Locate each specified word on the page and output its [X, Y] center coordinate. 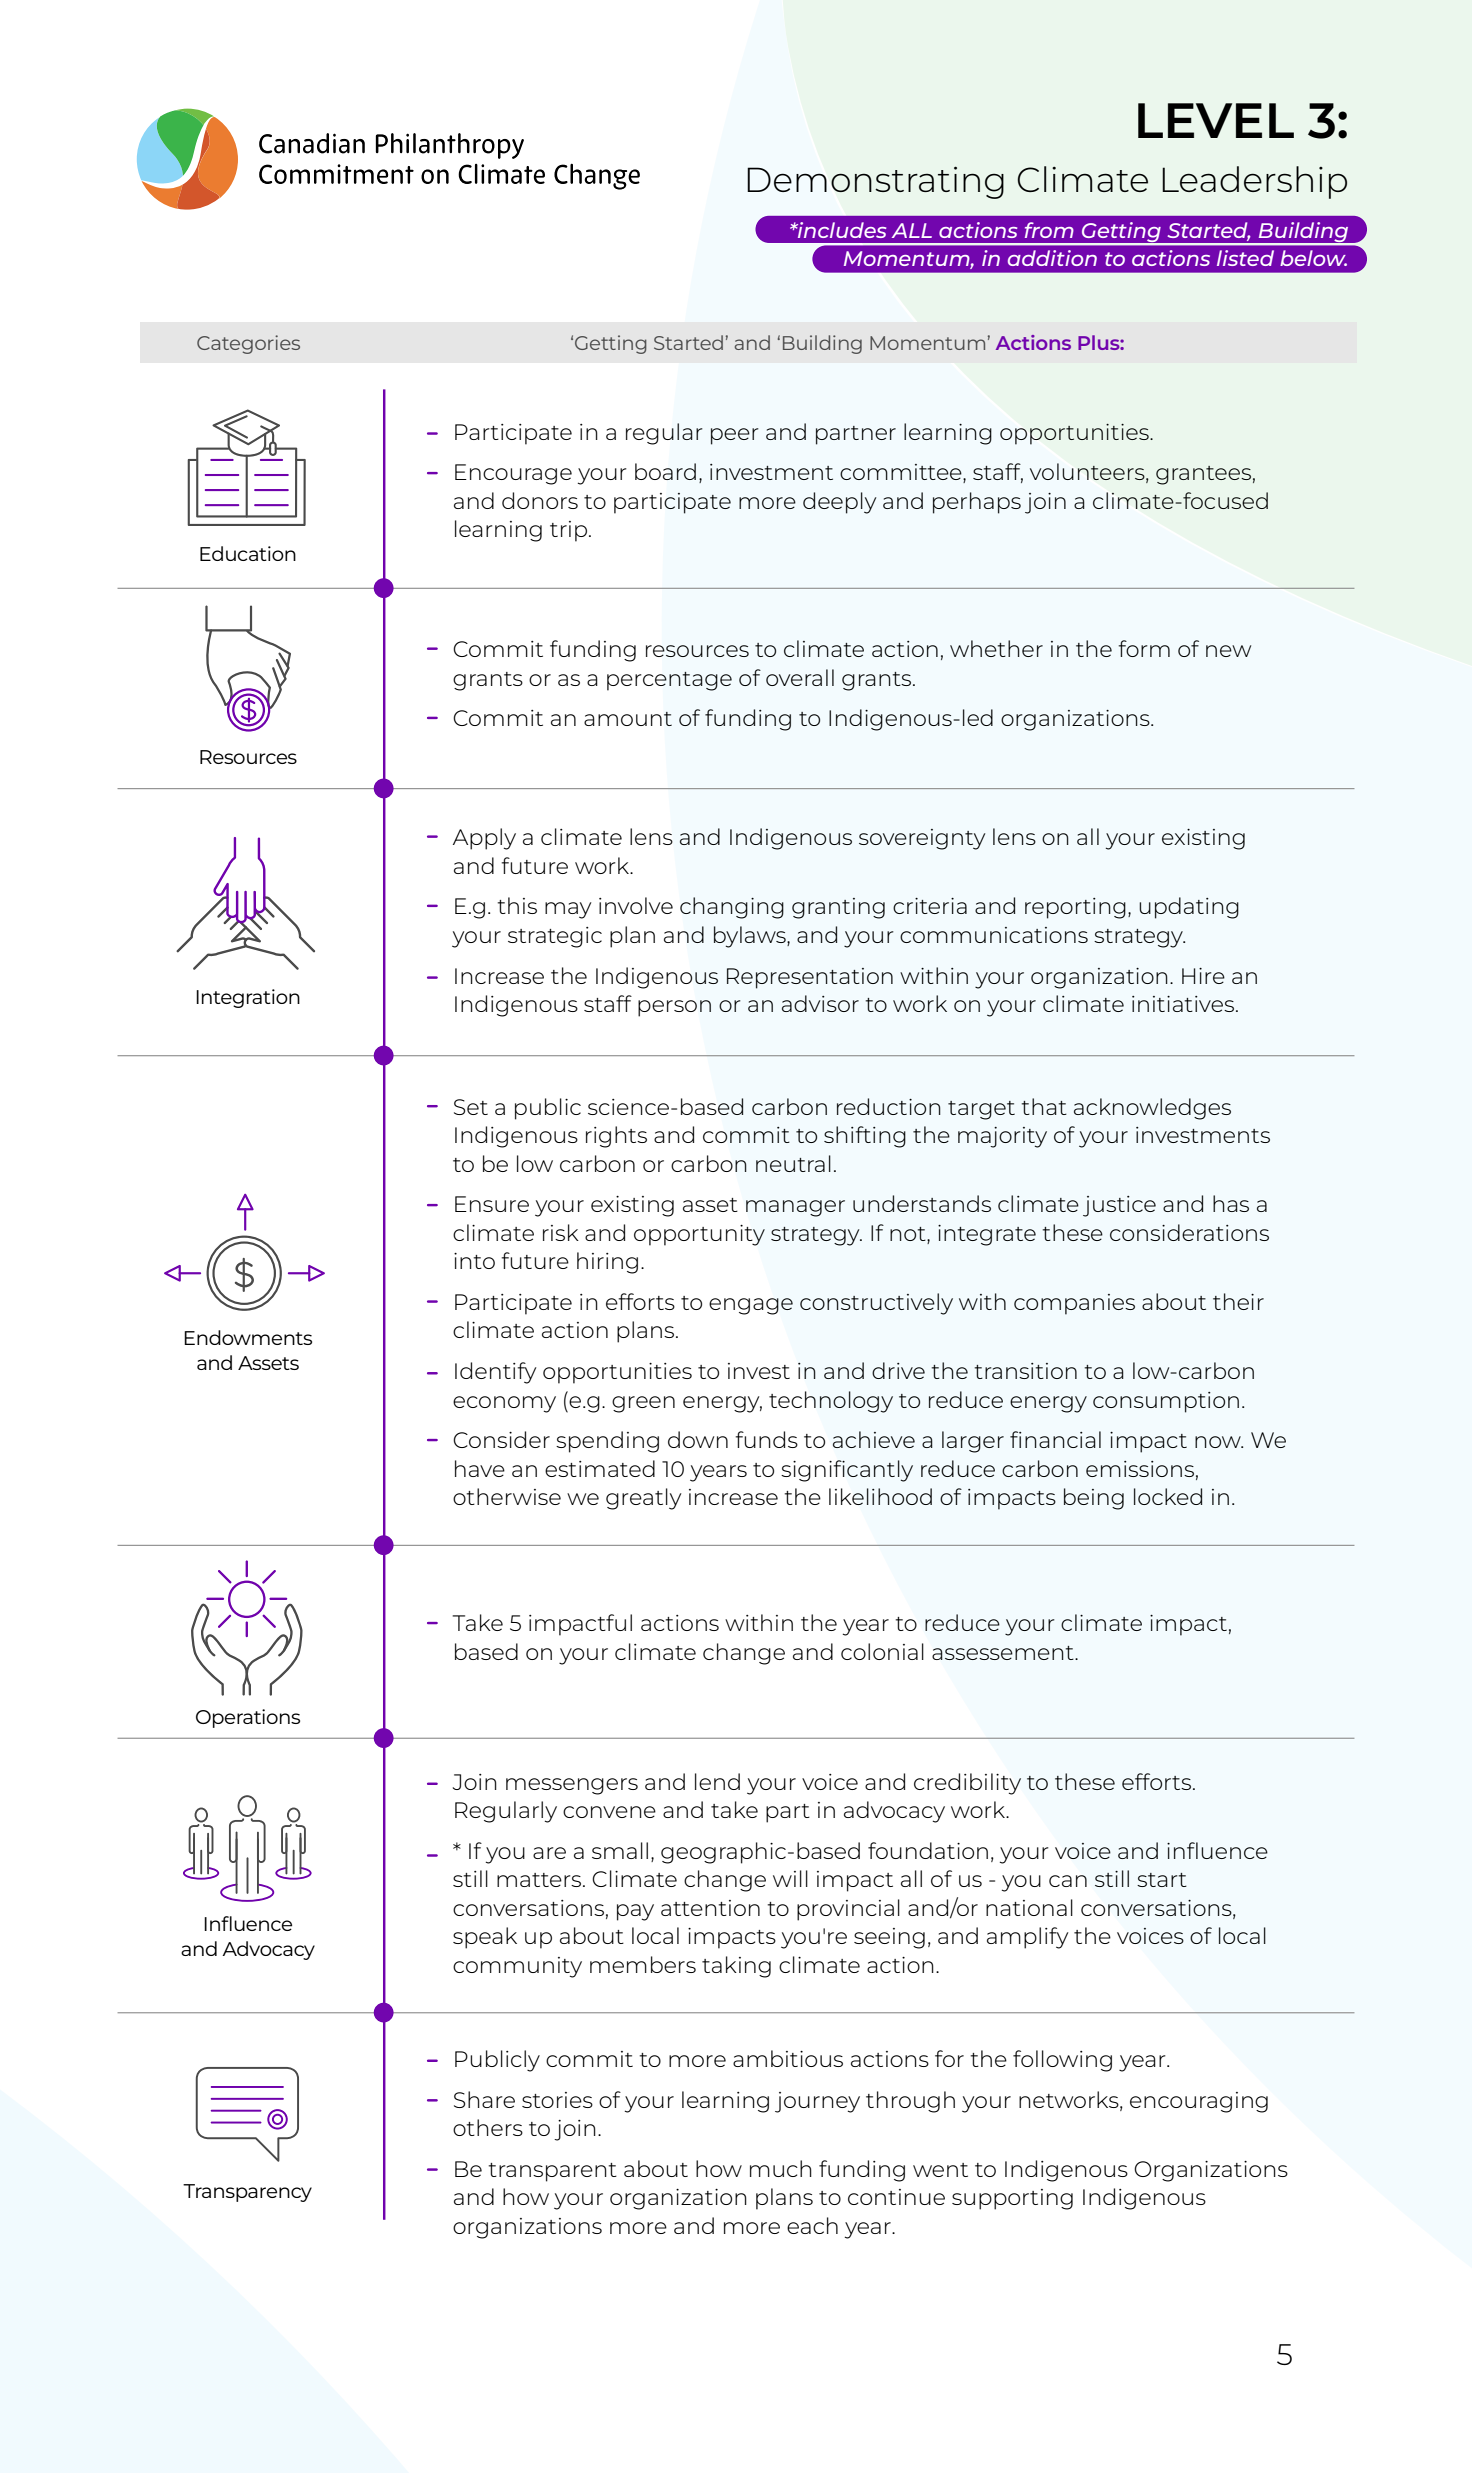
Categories [248, 344]
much [781, 2168]
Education [248, 553]
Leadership [1254, 182]
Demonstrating [876, 182]
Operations [248, 1718]
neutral [793, 1163]
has [1231, 1203]
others [488, 2127]
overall [800, 677]
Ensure [492, 1204]
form [1144, 648]
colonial [882, 1651]
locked [1168, 1496]
